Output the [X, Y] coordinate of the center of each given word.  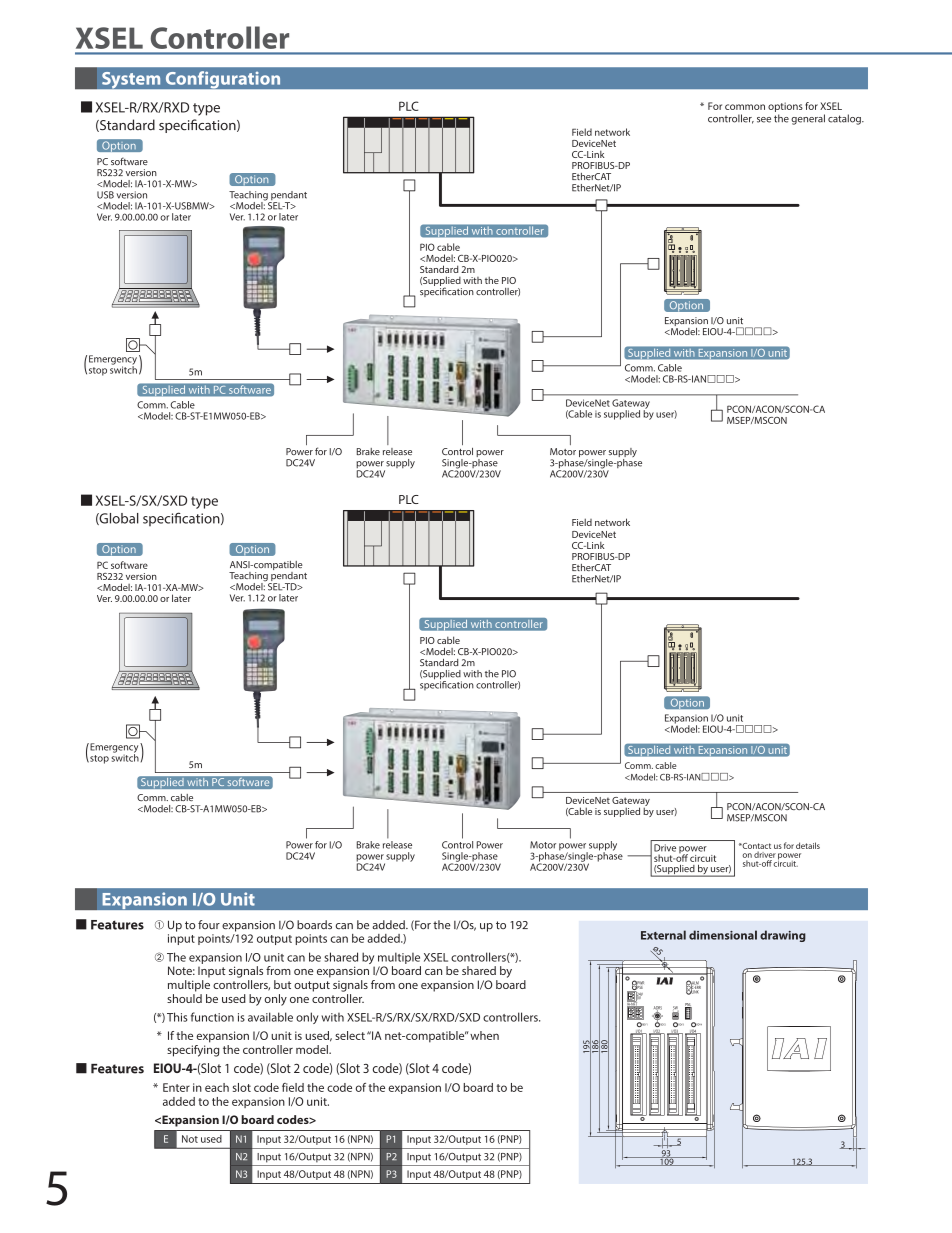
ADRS [658, 1009]
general [808, 119]
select [350, 1035]
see [764, 120]
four [209, 925]
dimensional [723, 935]
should [184, 998]
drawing [783, 936]
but [282, 984]
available [270, 1017]
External [663, 935]
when [484, 1035]
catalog [845, 119]
